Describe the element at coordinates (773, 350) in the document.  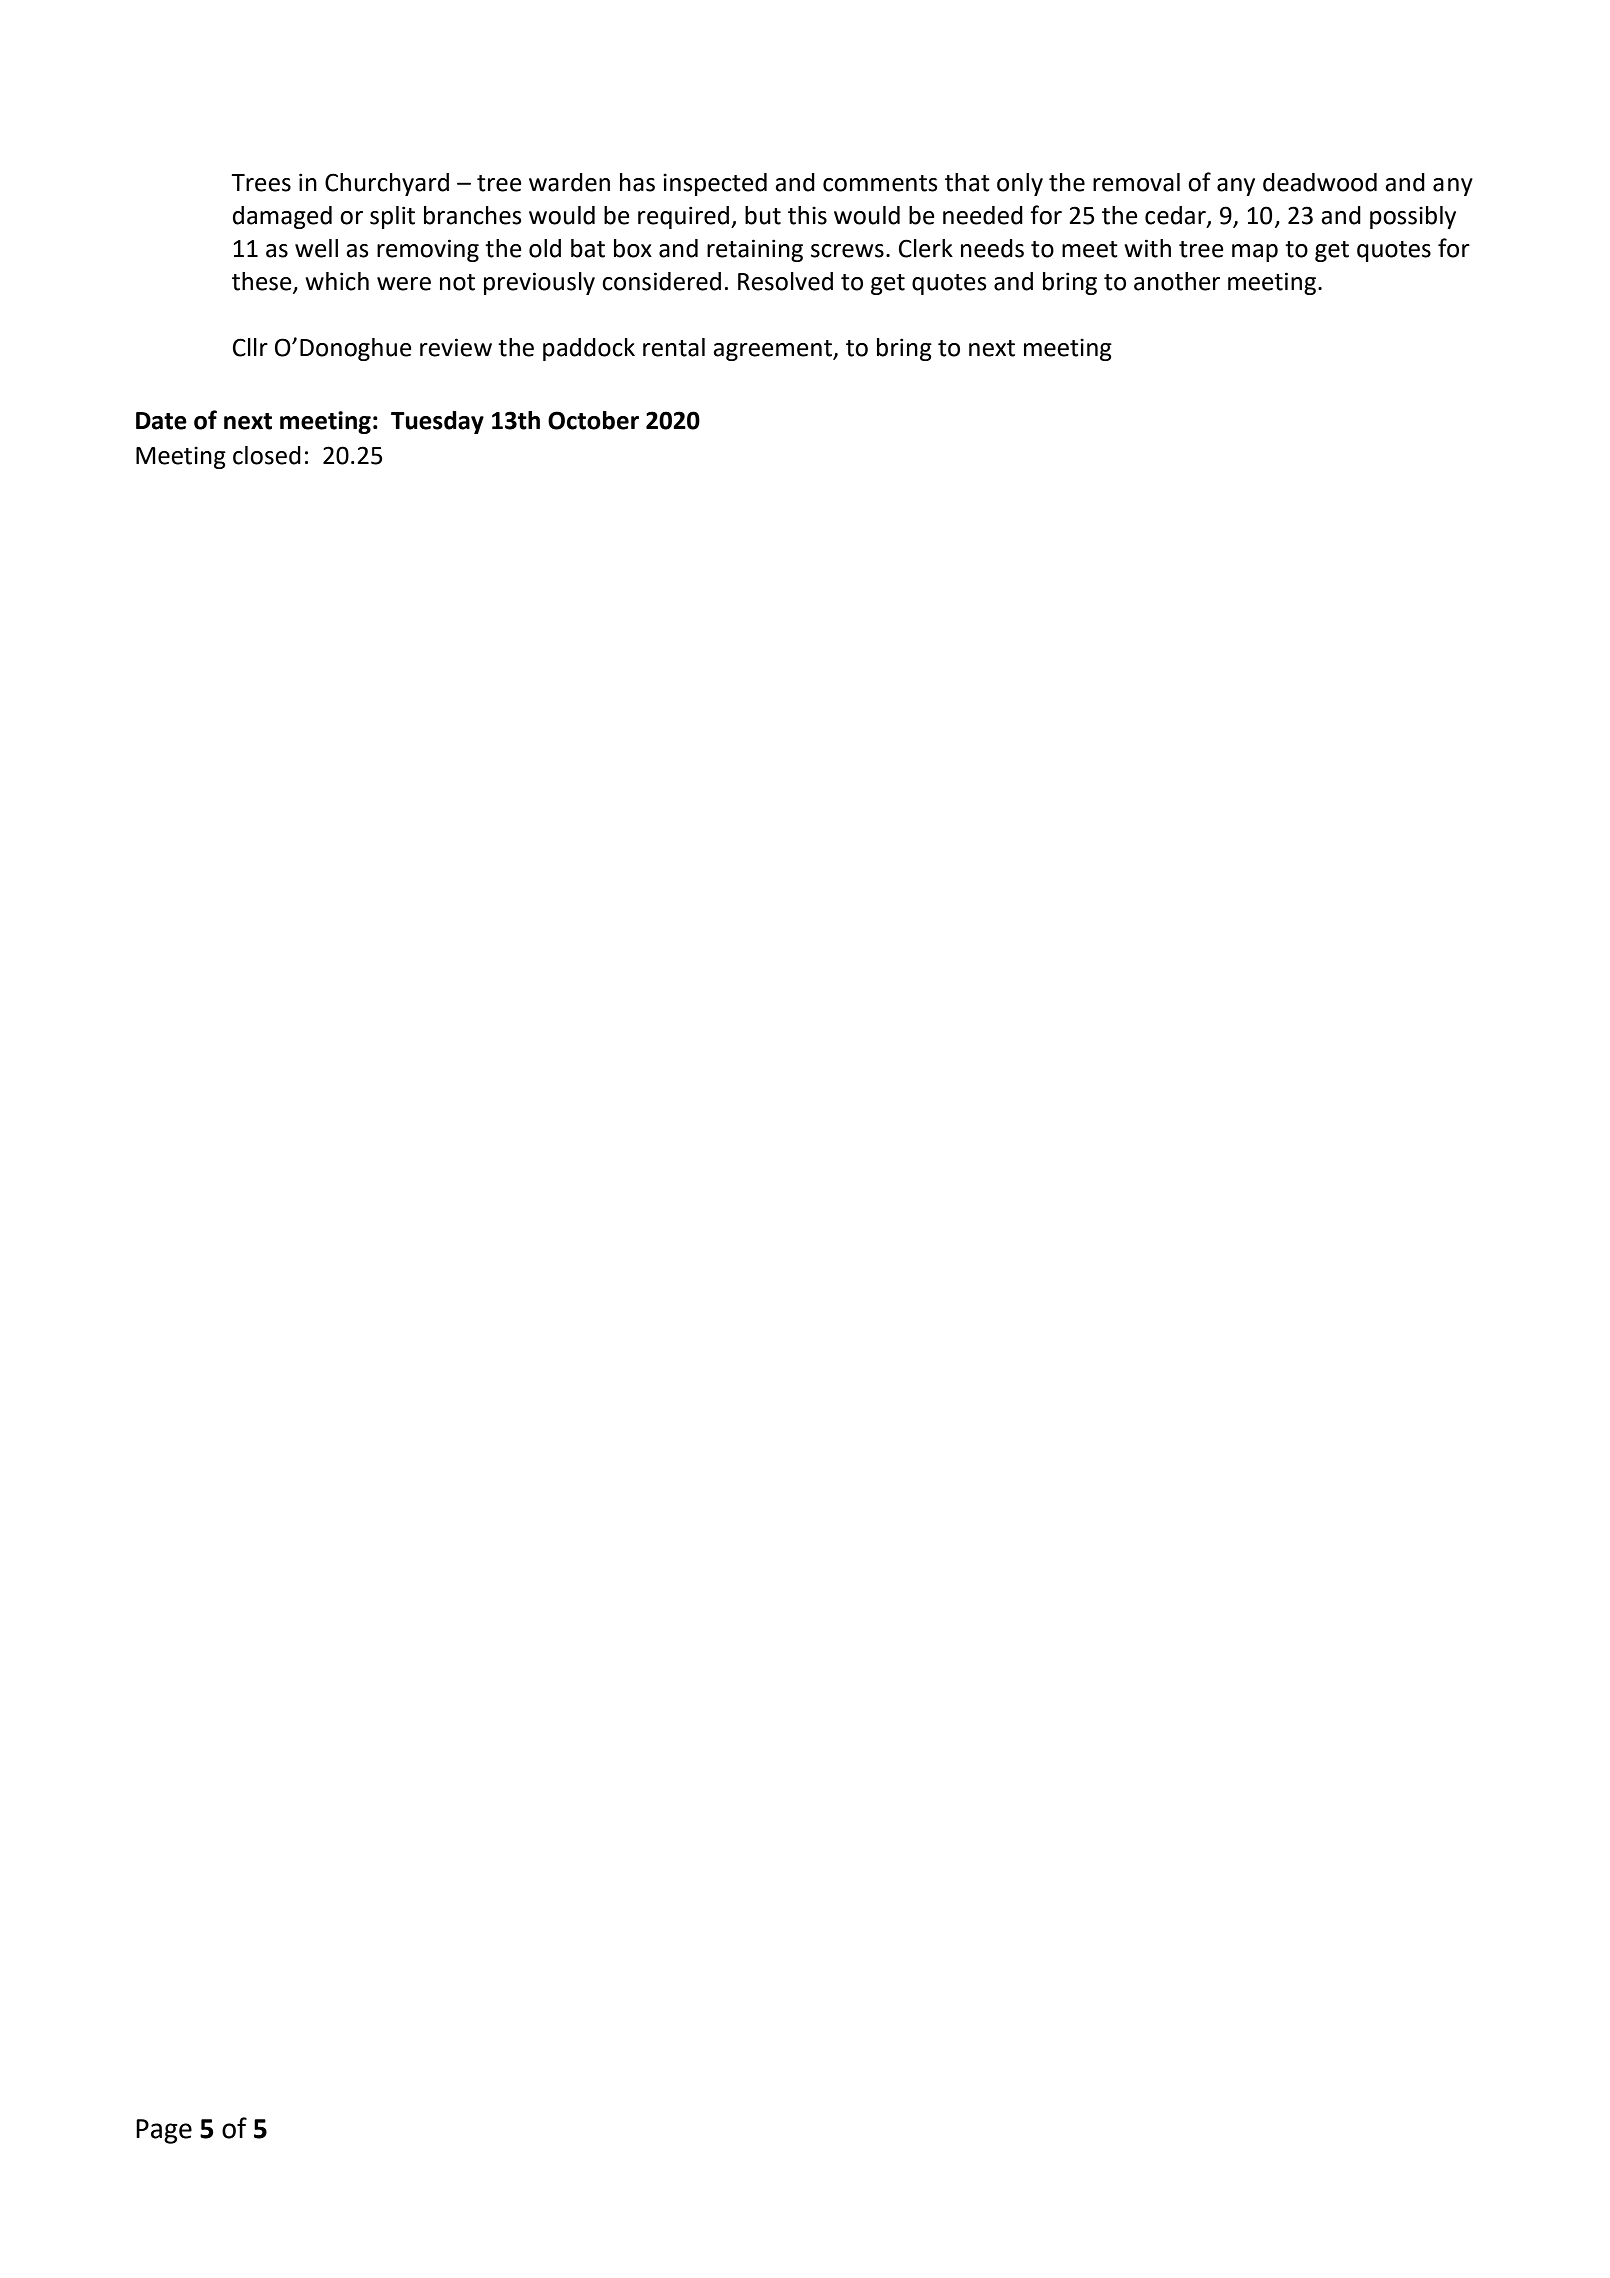
I see `agreement` at that location.
